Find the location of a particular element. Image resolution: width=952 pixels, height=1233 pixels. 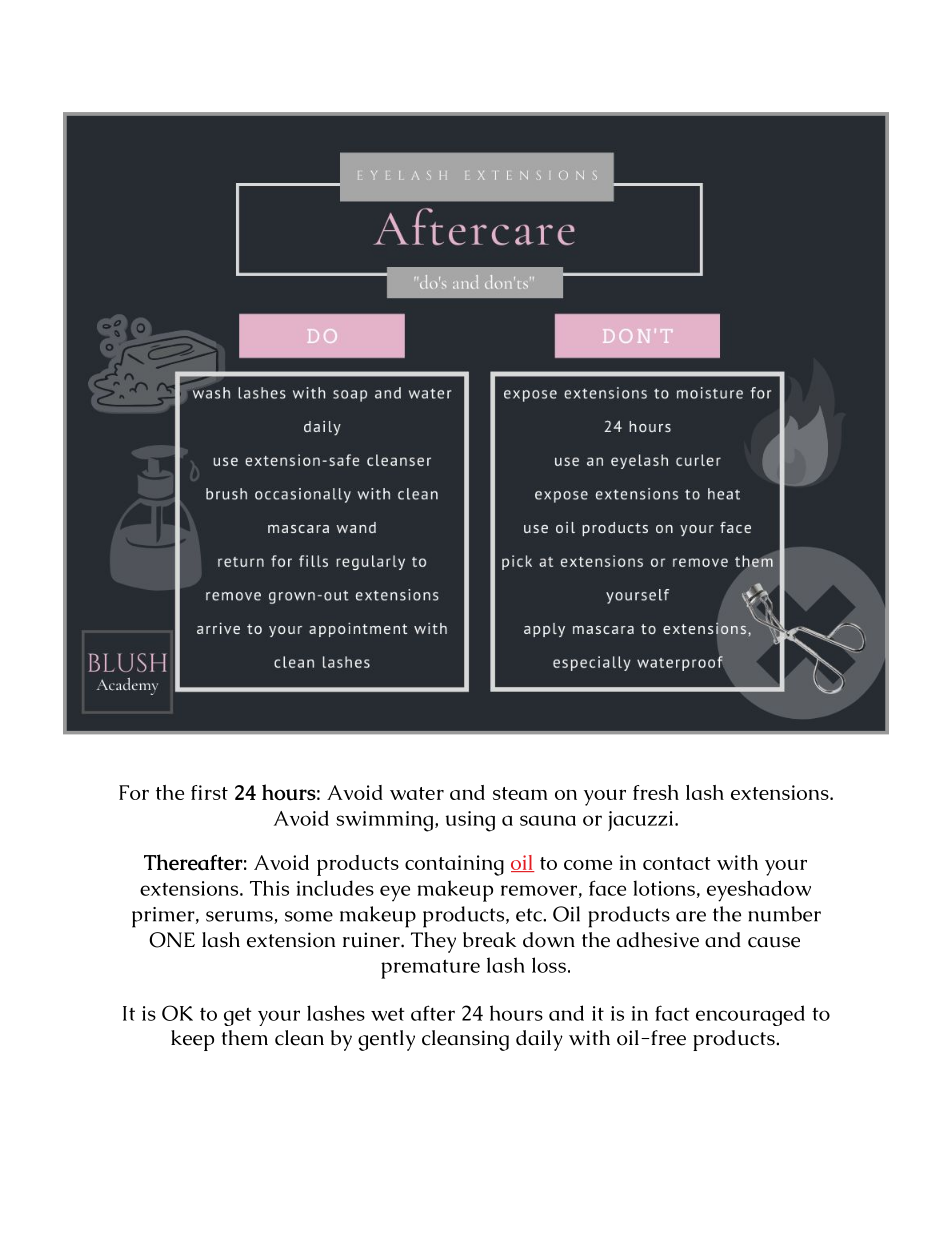

lotions is located at coordinates (664, 888).
